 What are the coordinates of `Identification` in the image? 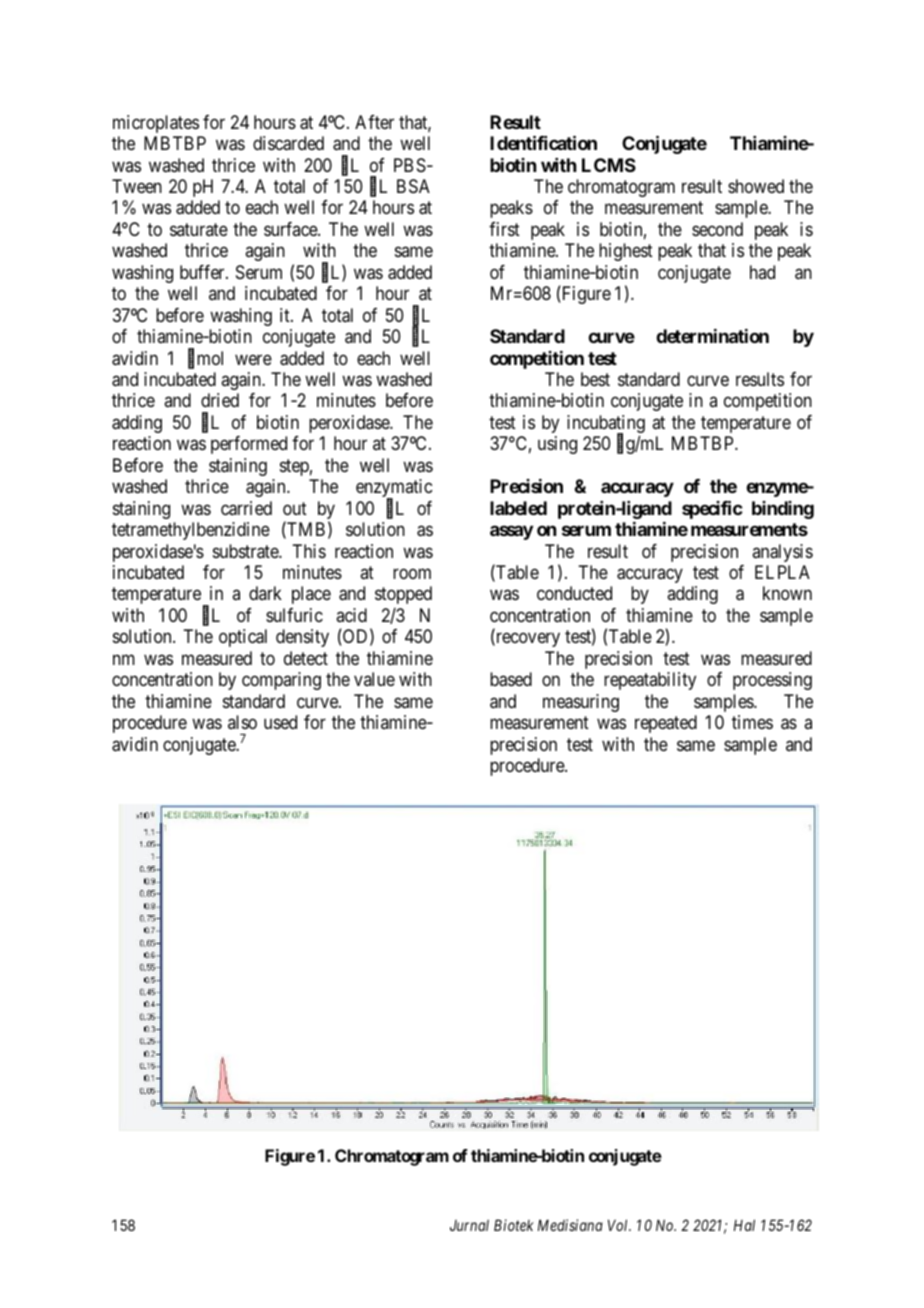 It's located at (543, 142).
